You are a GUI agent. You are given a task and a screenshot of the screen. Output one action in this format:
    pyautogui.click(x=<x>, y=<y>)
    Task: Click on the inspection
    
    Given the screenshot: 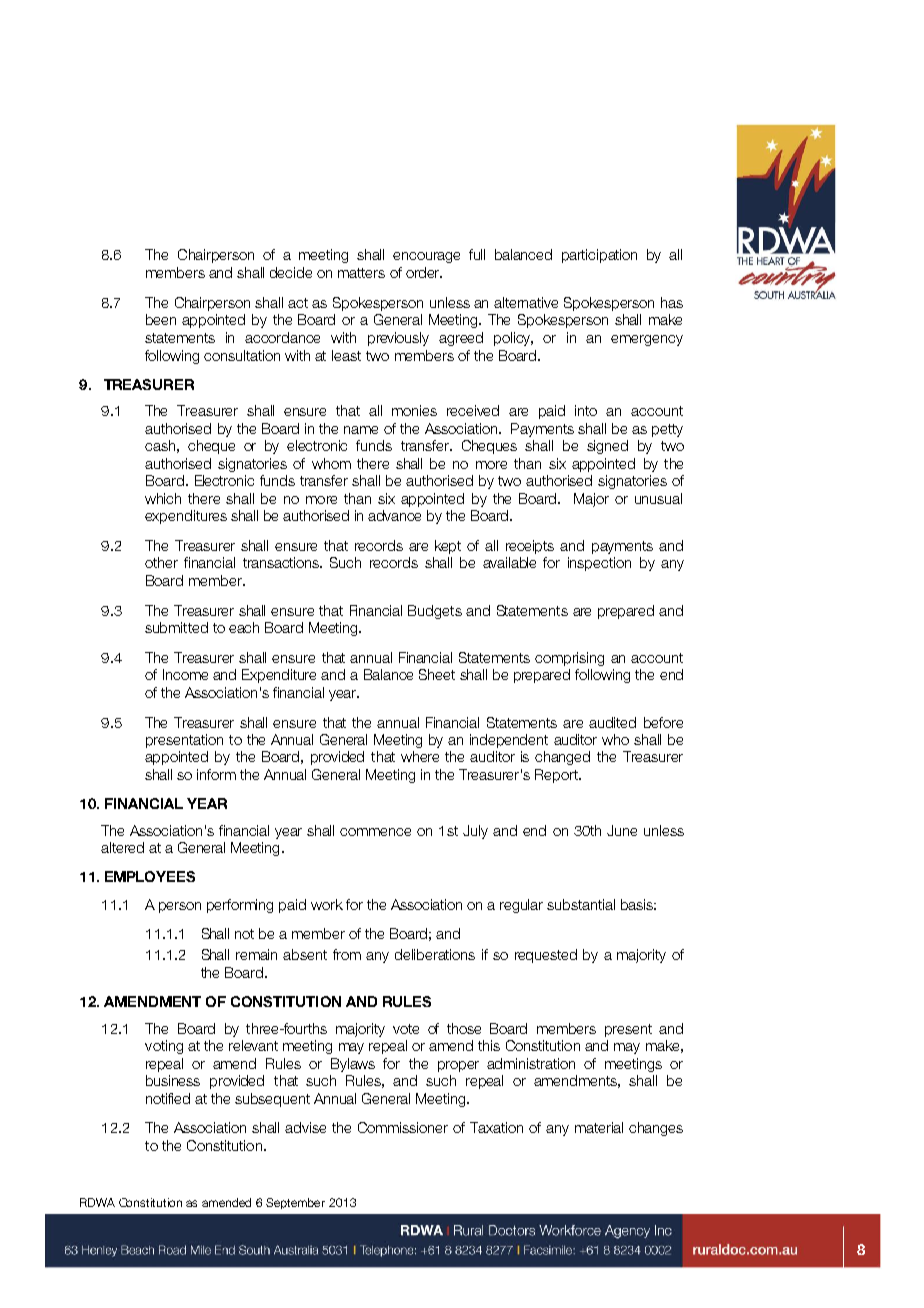 What is the action you would take?
    pyautogui.click(x=599, y=564)
